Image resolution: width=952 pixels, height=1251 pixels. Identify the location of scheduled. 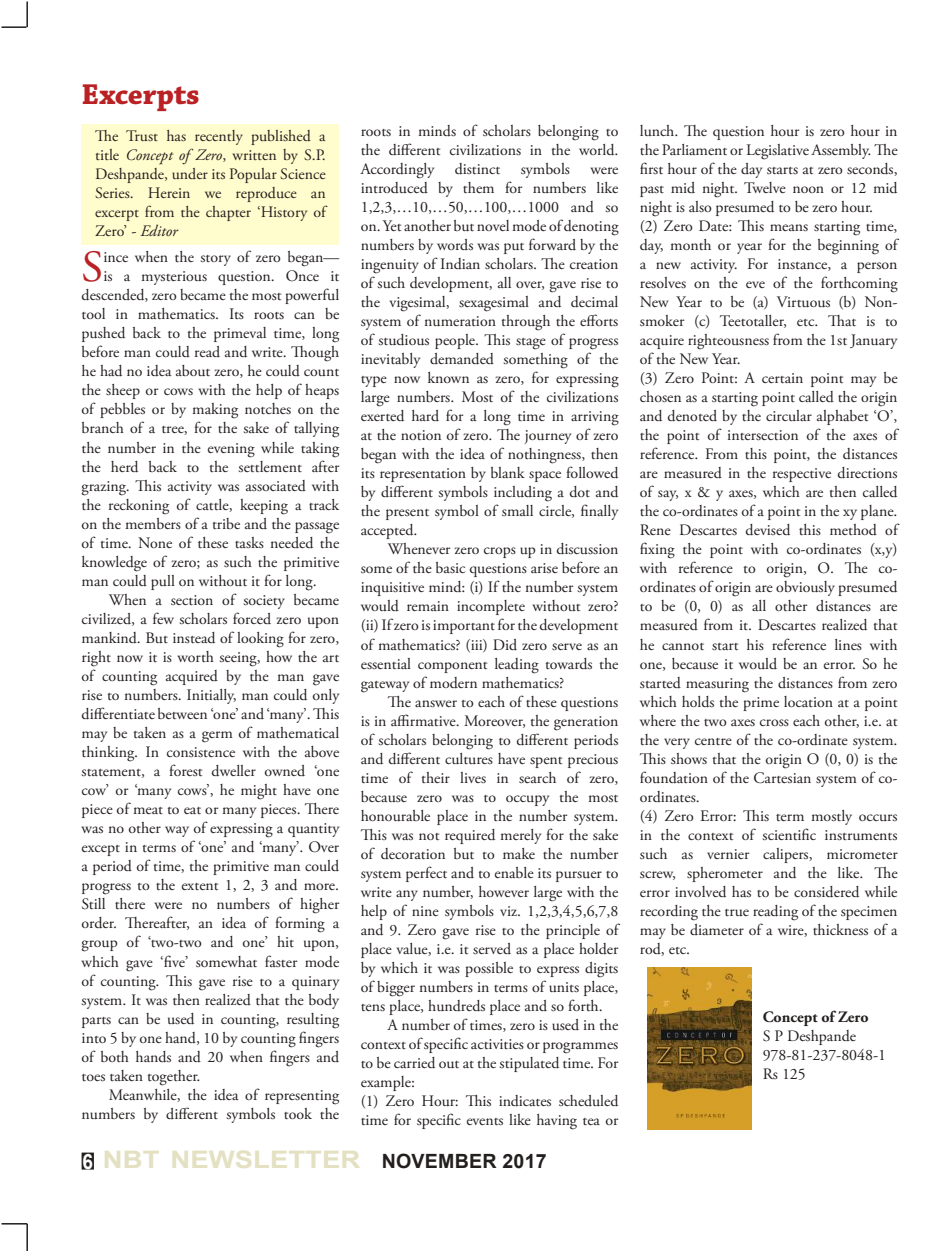
(588, 1101).
